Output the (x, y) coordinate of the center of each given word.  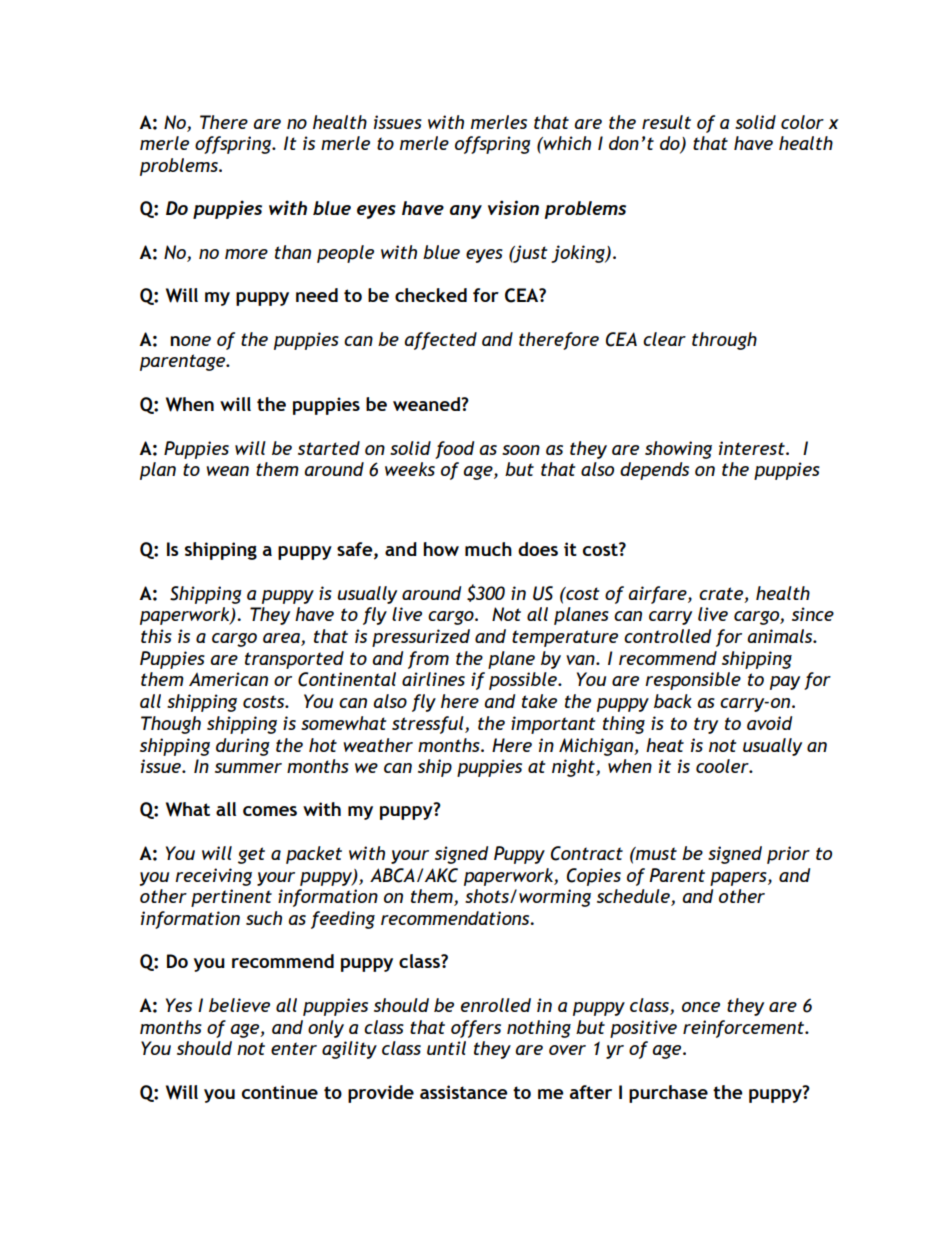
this (156, 636)
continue (280, 1092)
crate (722, 594)
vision (513, 207)
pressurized (421, 638)
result (666, 122)
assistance (464, 1092)
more (246, 254)
